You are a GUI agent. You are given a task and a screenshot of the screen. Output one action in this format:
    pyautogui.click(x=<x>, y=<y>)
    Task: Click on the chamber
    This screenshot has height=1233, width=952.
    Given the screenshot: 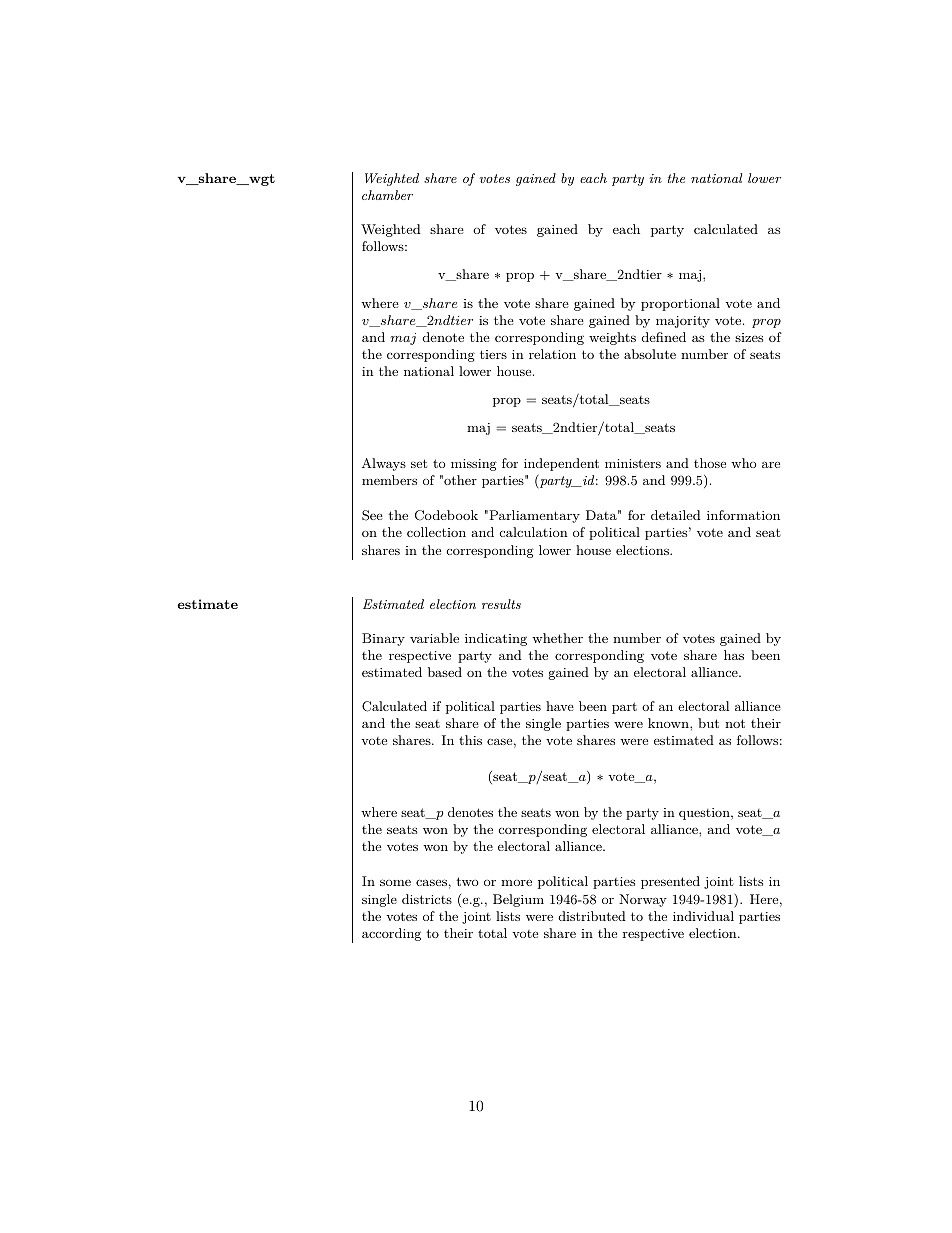 What is the action you would take?
    pyautogui.click(x=387, y=195)
